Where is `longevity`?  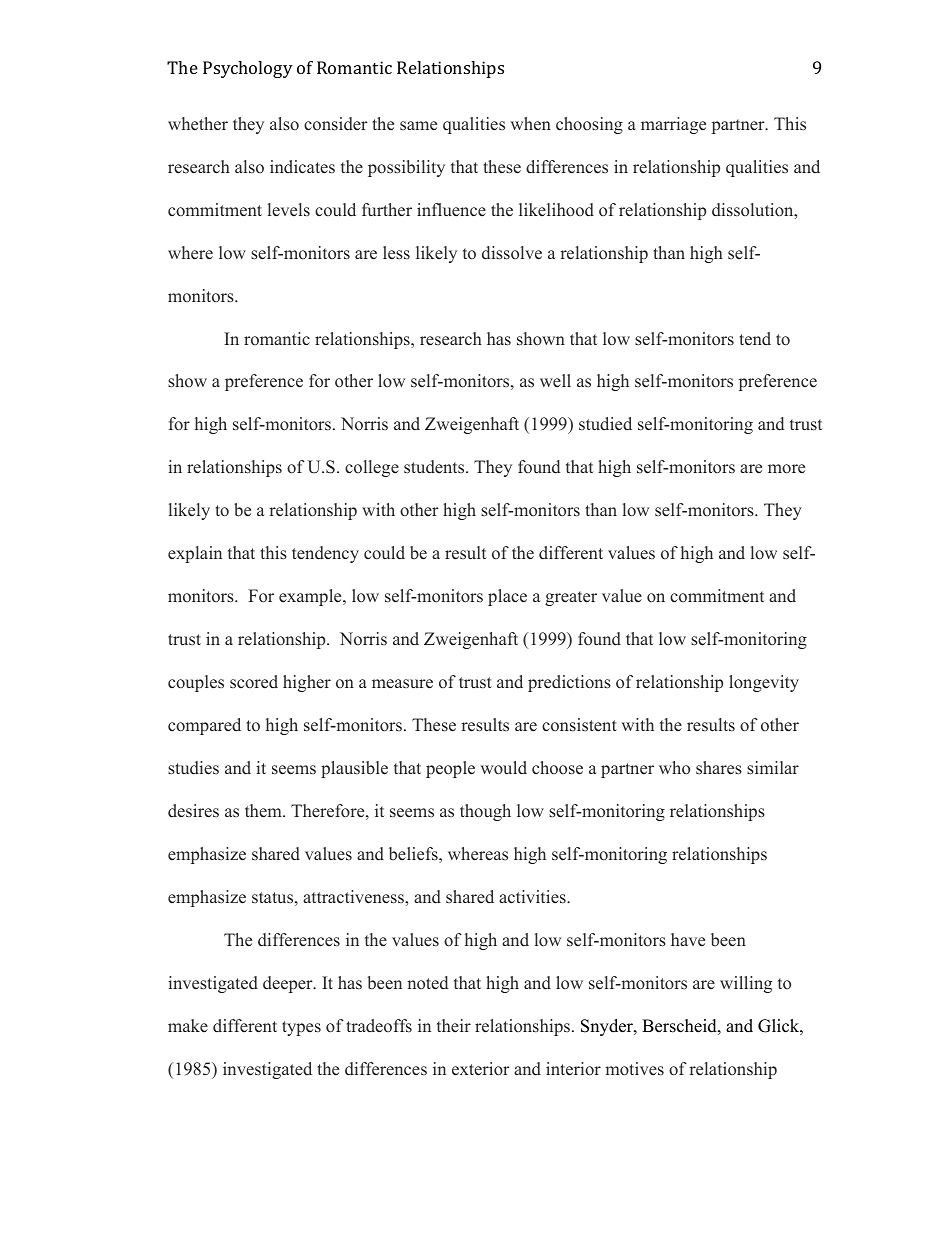 longevity is located at coordinates (764, 683).
